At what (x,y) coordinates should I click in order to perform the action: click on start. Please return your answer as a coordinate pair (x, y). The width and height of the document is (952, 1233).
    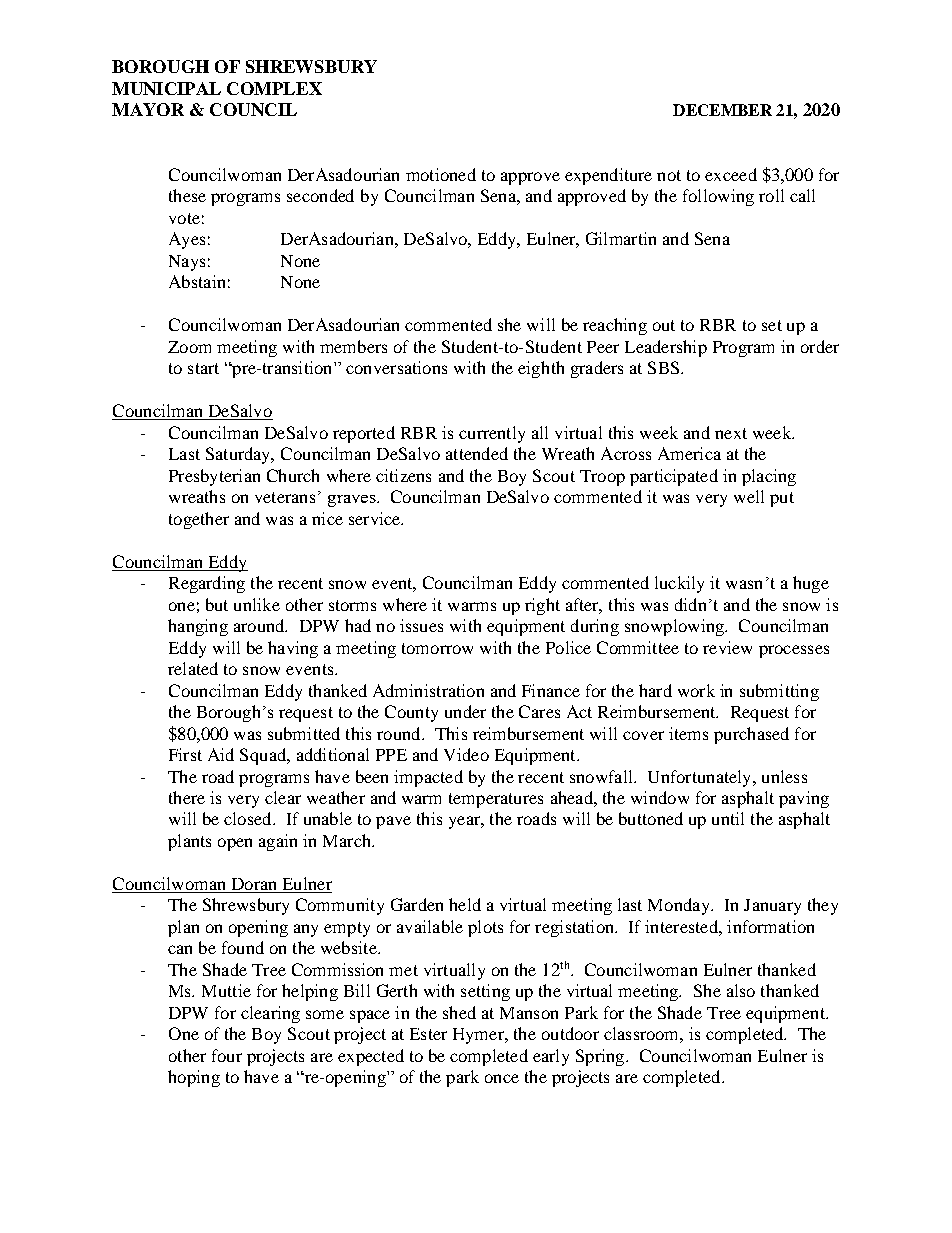
    Looking at the image, I should click on (203, 368).
